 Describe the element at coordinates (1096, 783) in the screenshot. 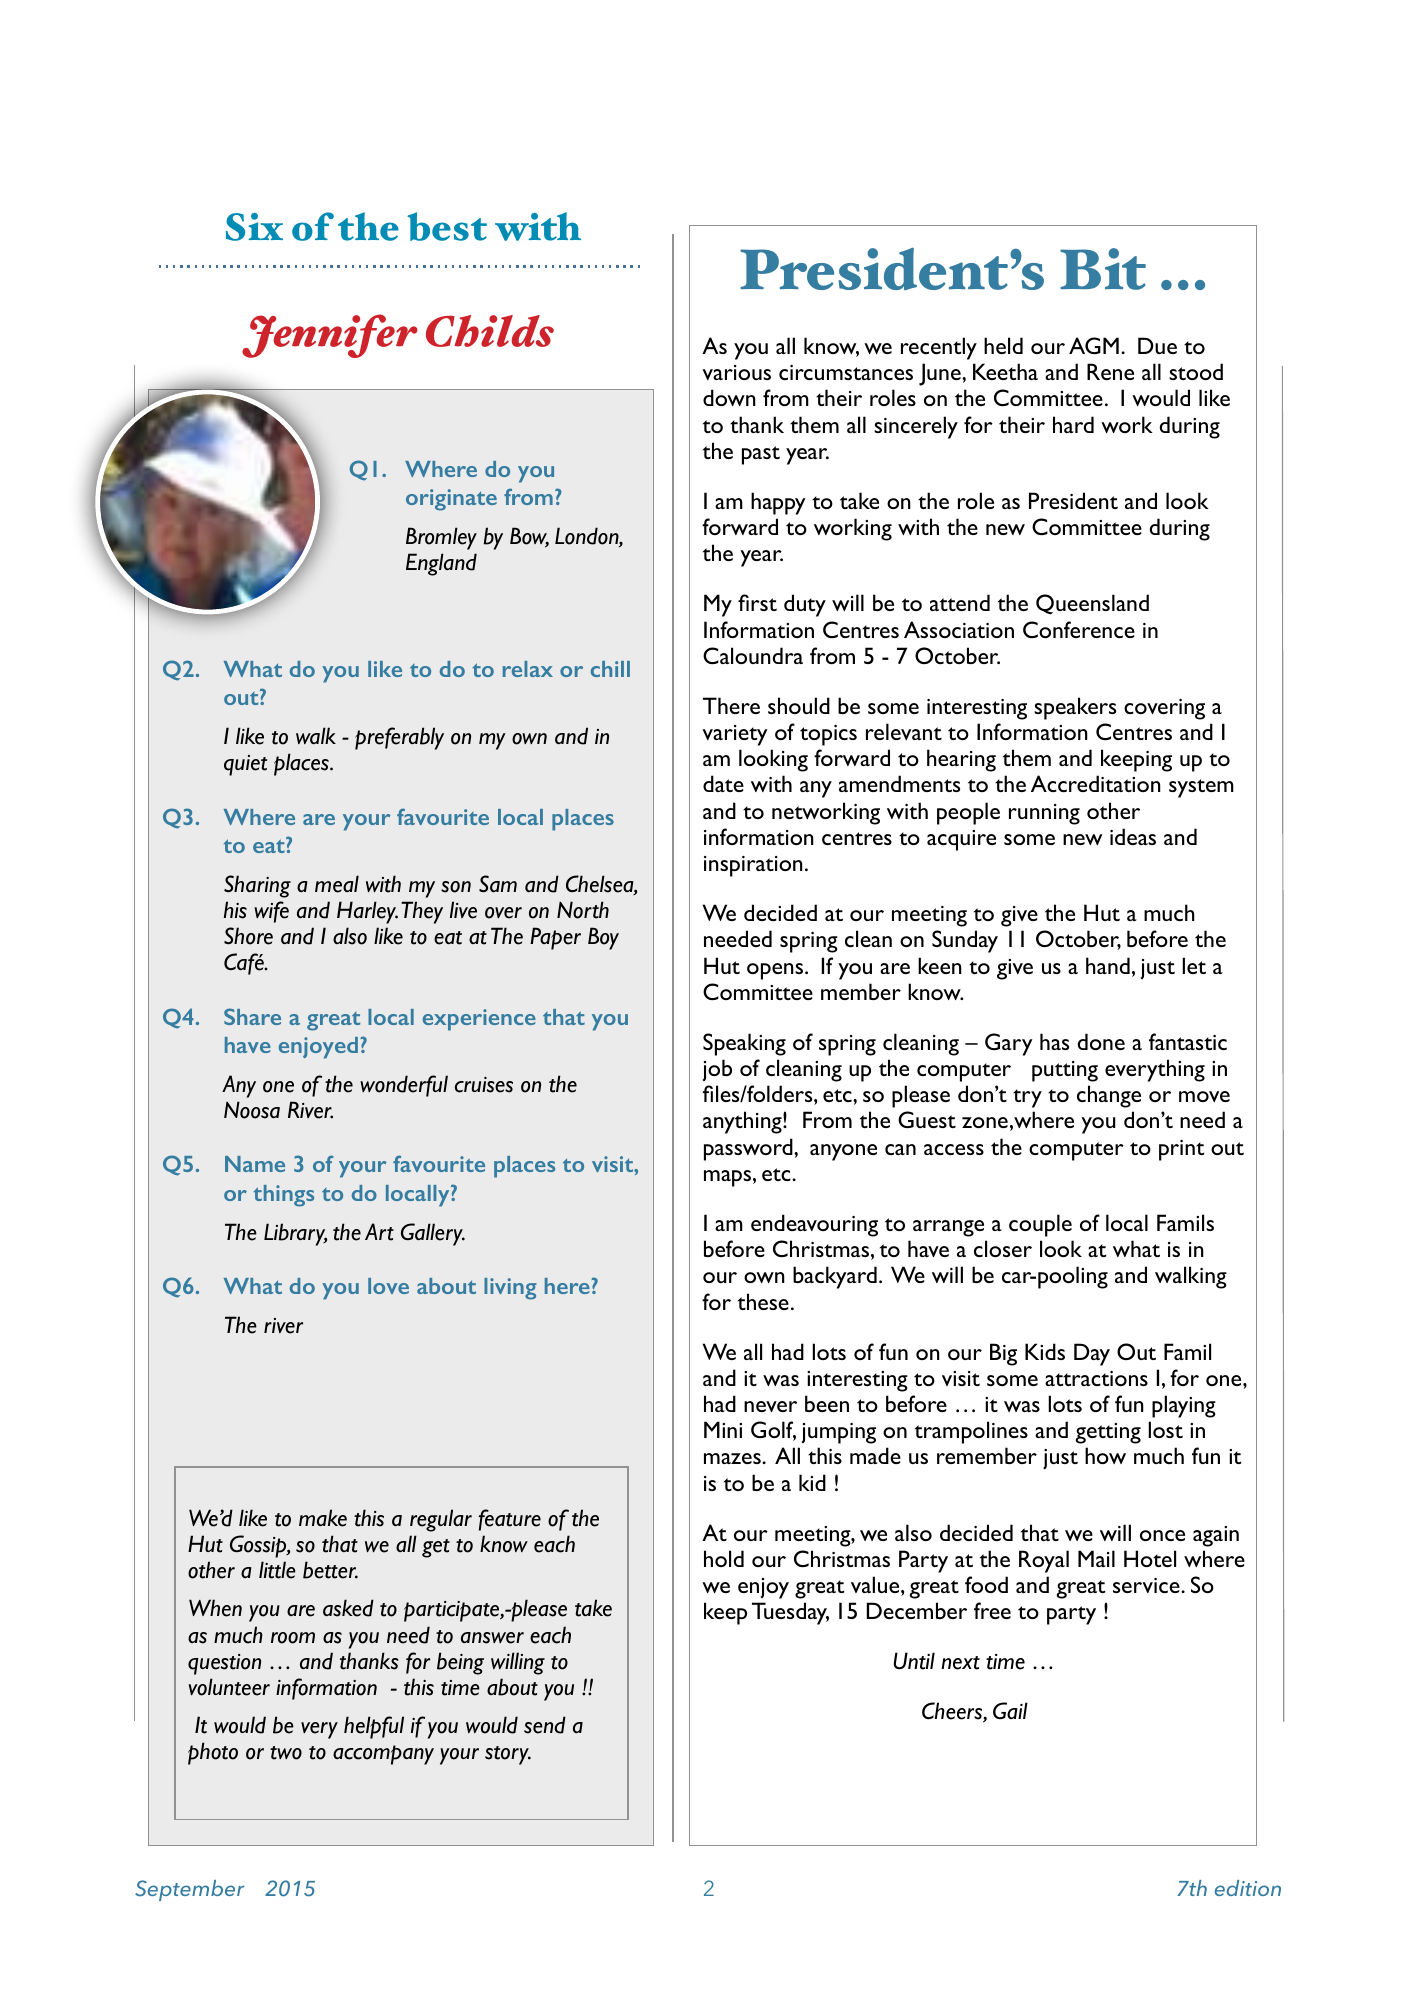

I see `Accreditation` at that location.
